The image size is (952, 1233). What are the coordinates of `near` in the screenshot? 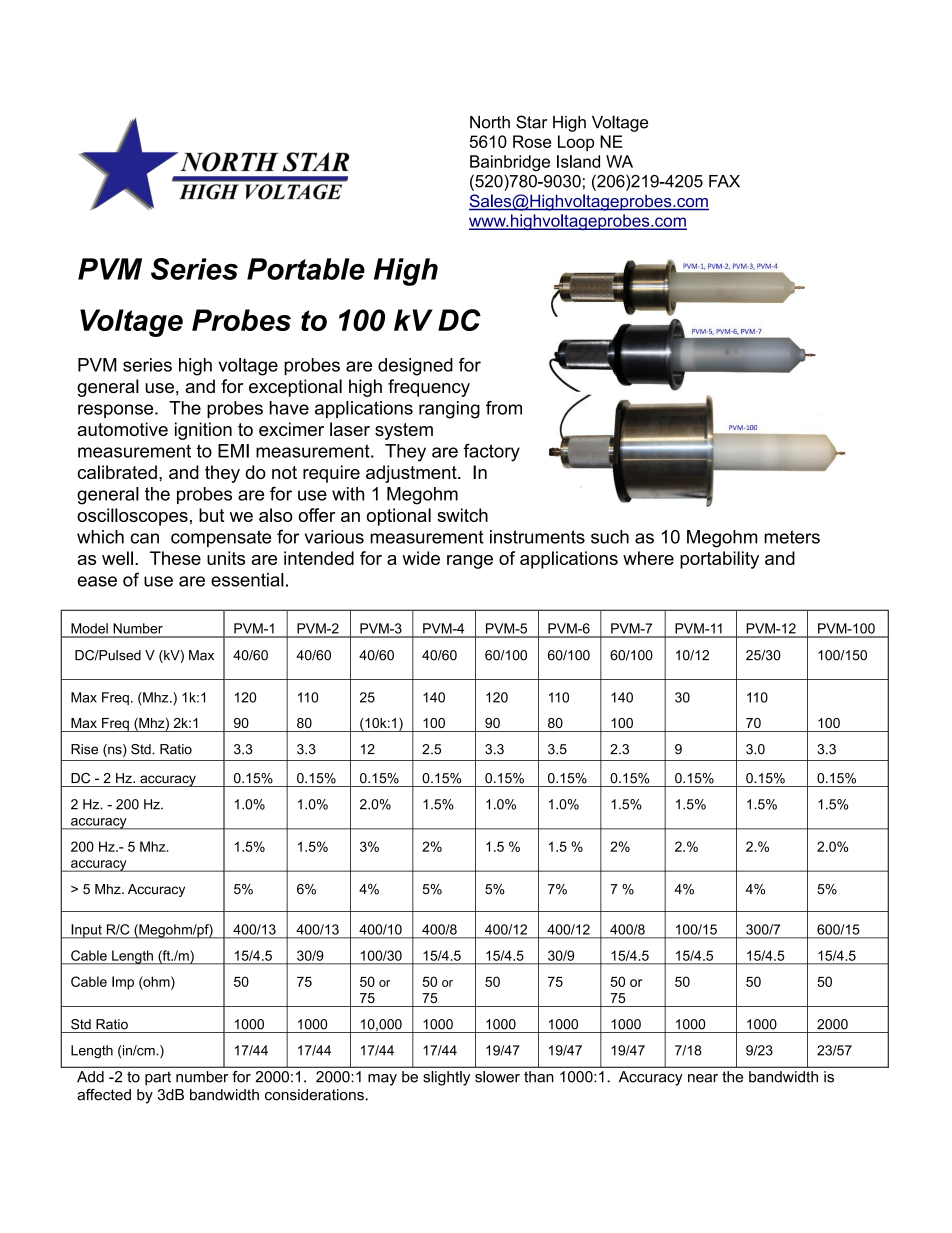 It's located at (703, 1078).
